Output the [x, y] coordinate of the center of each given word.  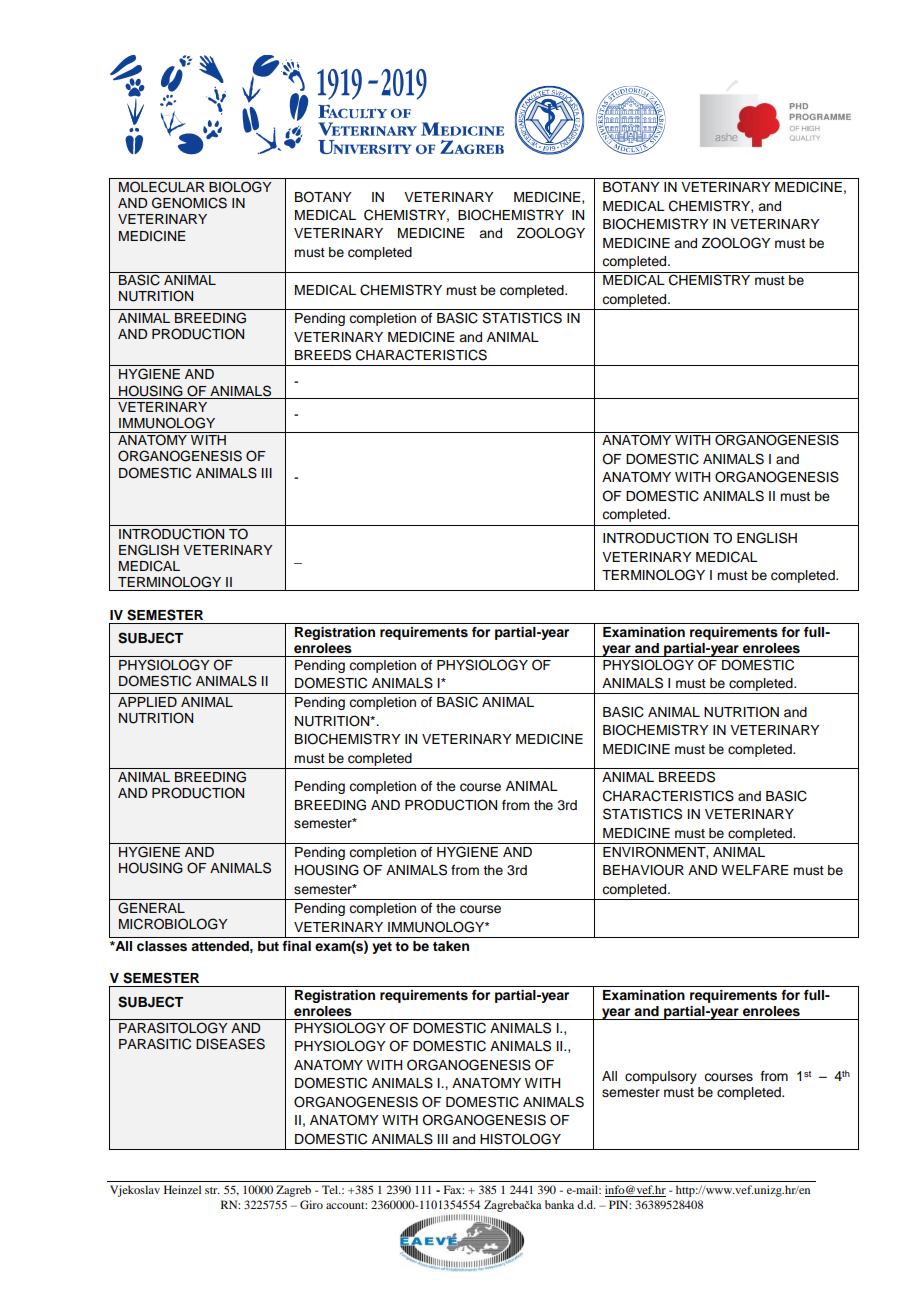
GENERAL [151, 908]
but [268, 946]
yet [382, 948]
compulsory [661, 1077]
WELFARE [755, 870]
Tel [331, 1189]
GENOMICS [189, 203]
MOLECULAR [162, 187]
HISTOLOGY [520, 1139]
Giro [311, 1204]
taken [451, 946]
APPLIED [147, 702]
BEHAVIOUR [643, 870]
